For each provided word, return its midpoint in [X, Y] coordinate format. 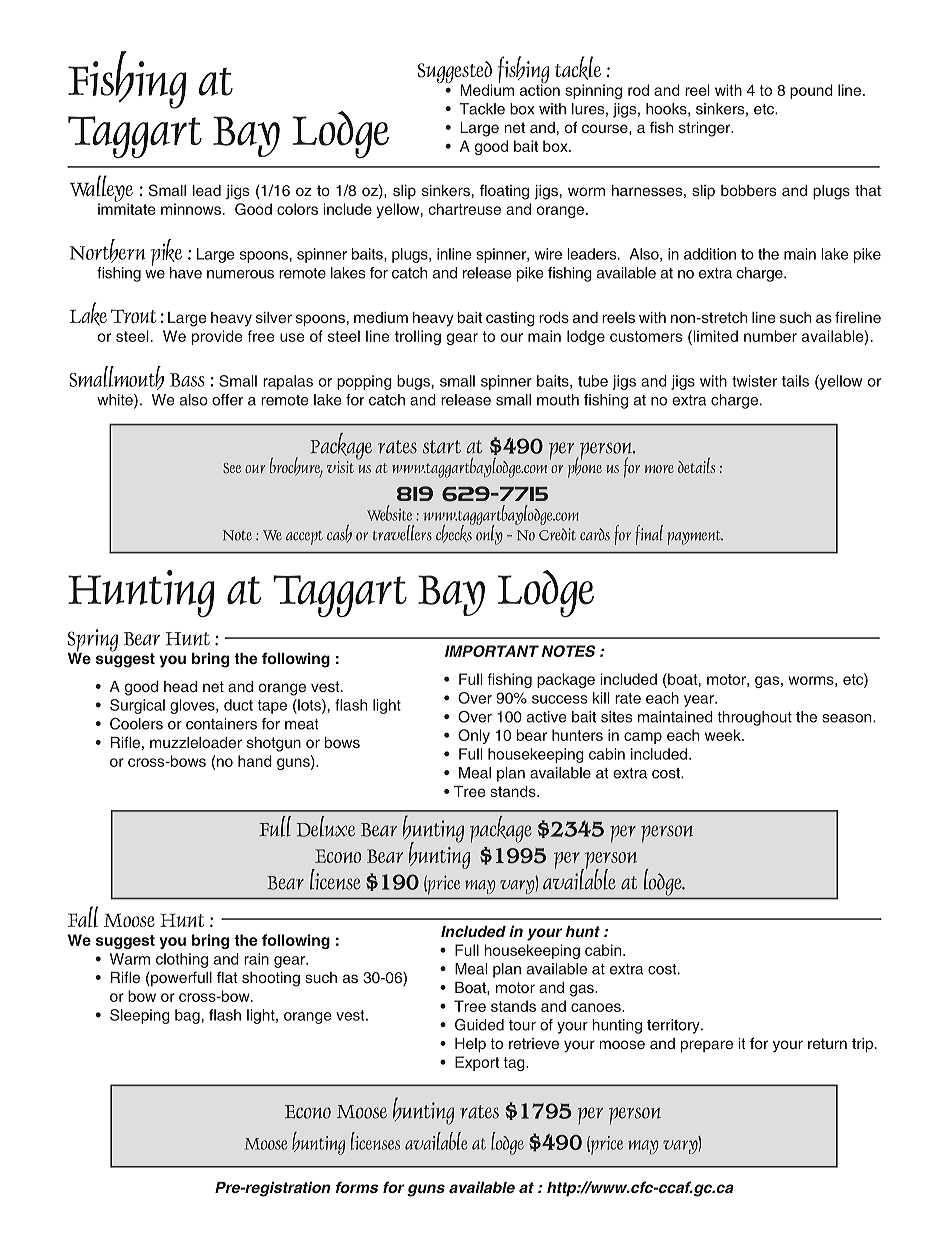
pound [811, 91]
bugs [413, 382]
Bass [187, 380]
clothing [182, 960]
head [180, 686]
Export [477, 1063]
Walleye [101, 189]
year [700, 701]
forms [357, 1187]
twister [754, 381]
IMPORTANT [492, 651]
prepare [707, 1046]
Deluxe [326, 826]
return [827, 1043]
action [540, 89]
